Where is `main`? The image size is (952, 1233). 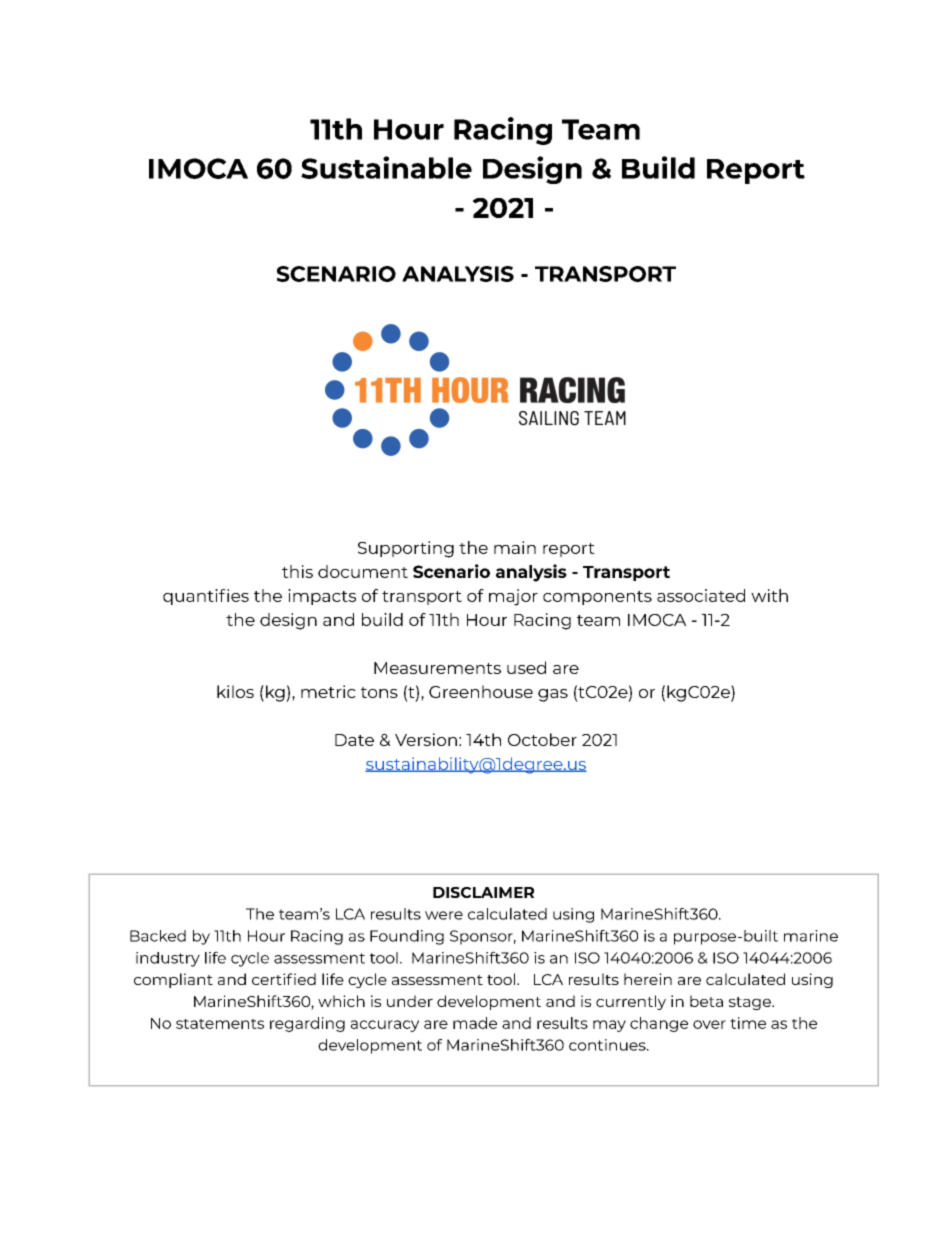 main is located at coordinates (515, 547).
